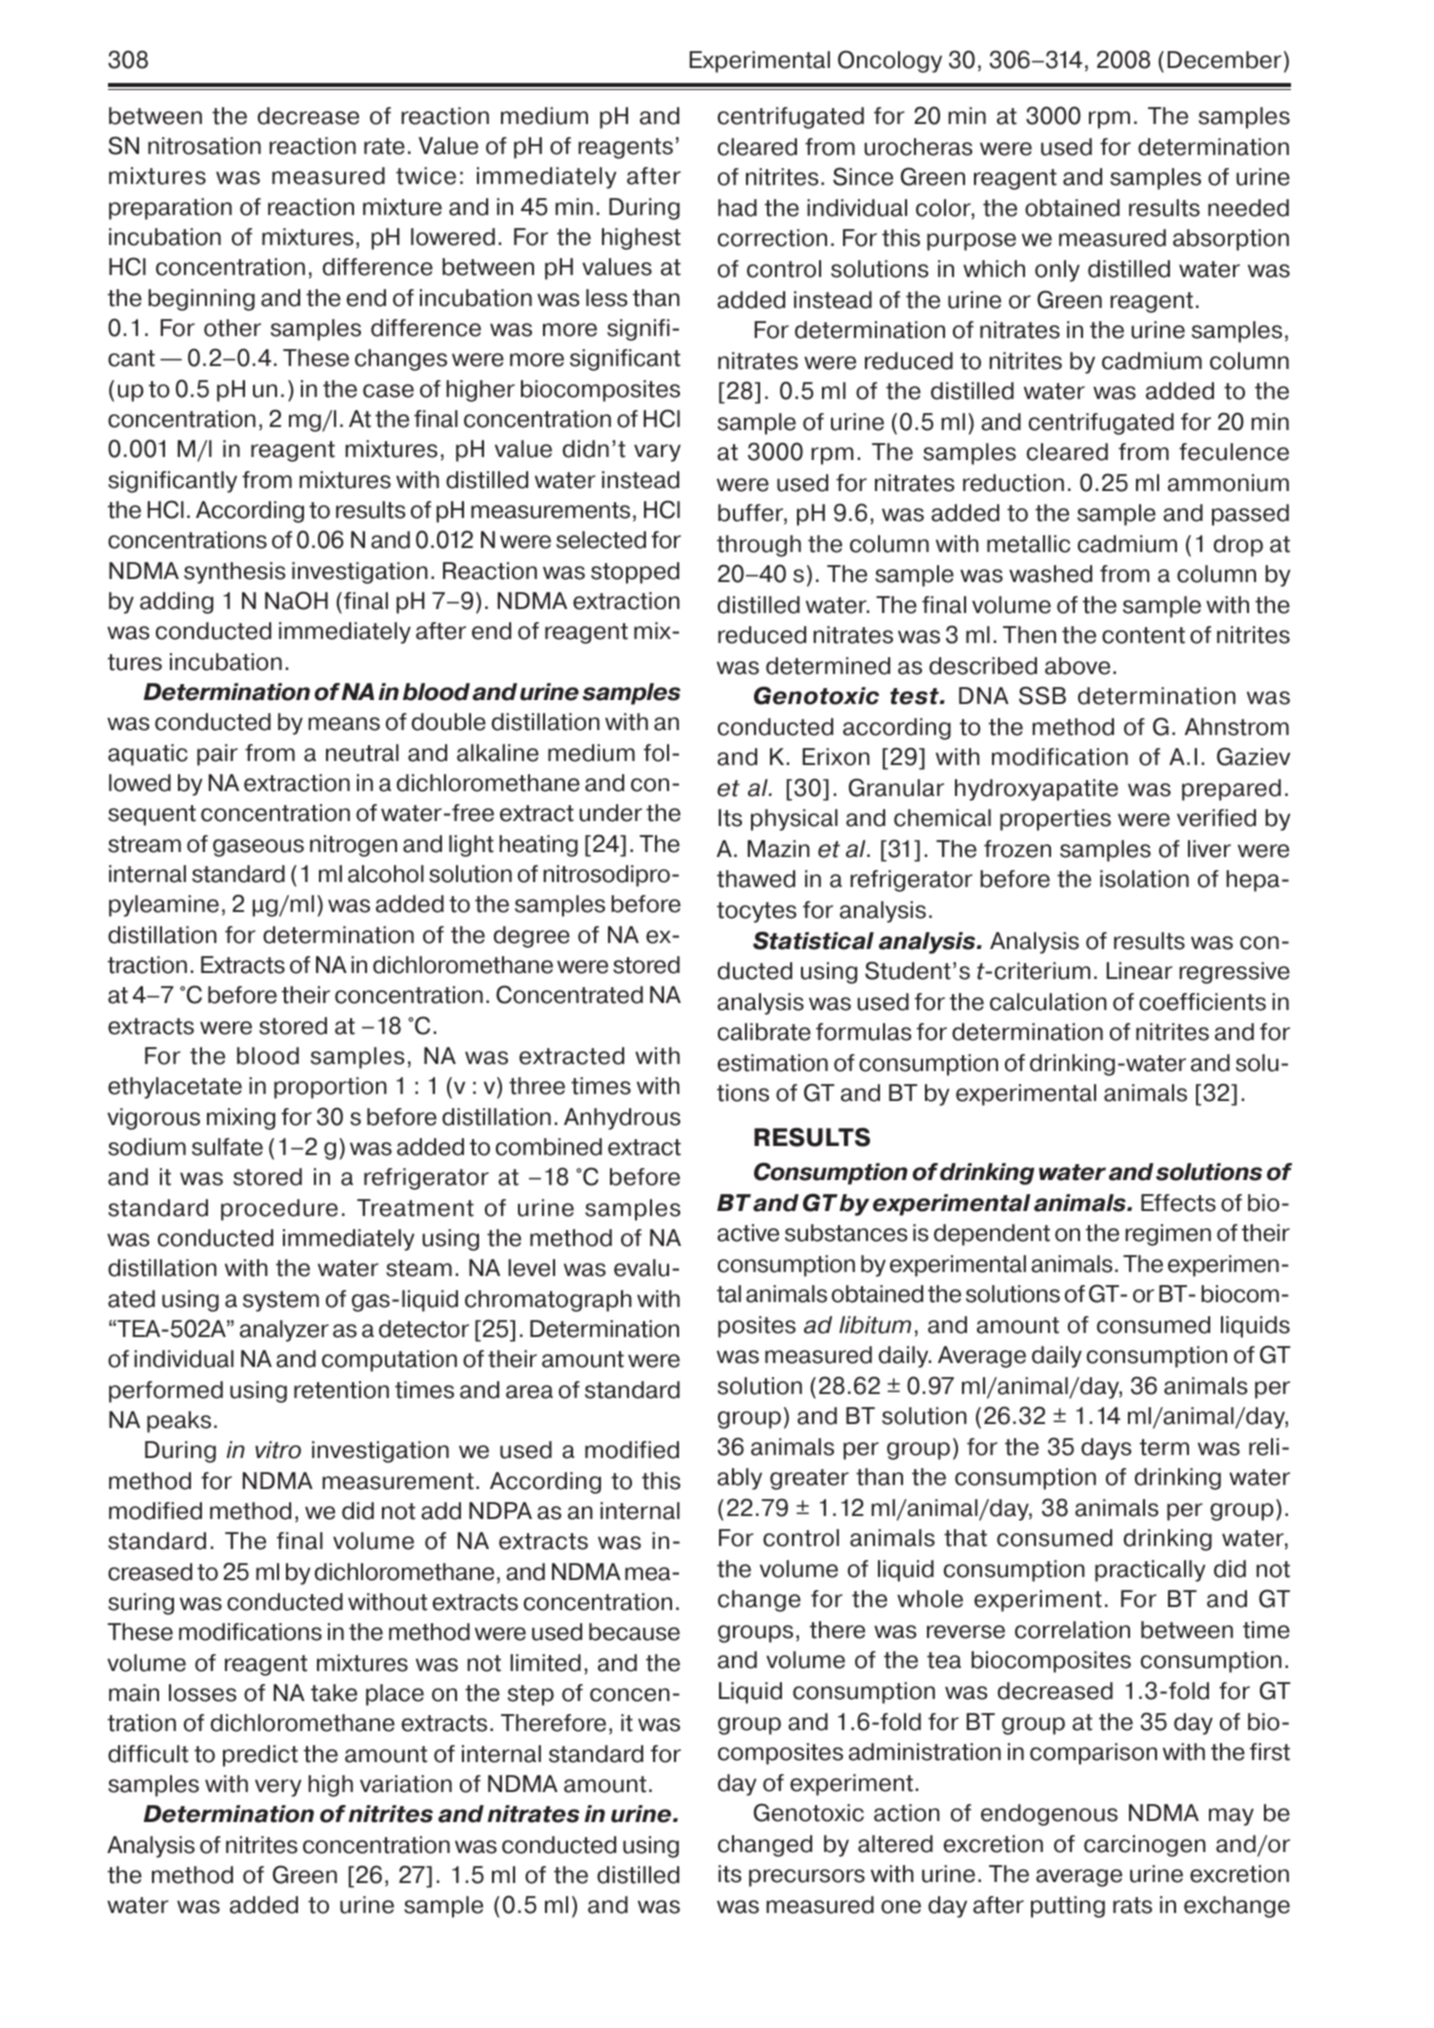  I want to click on estimation, so click(773, 1063).
